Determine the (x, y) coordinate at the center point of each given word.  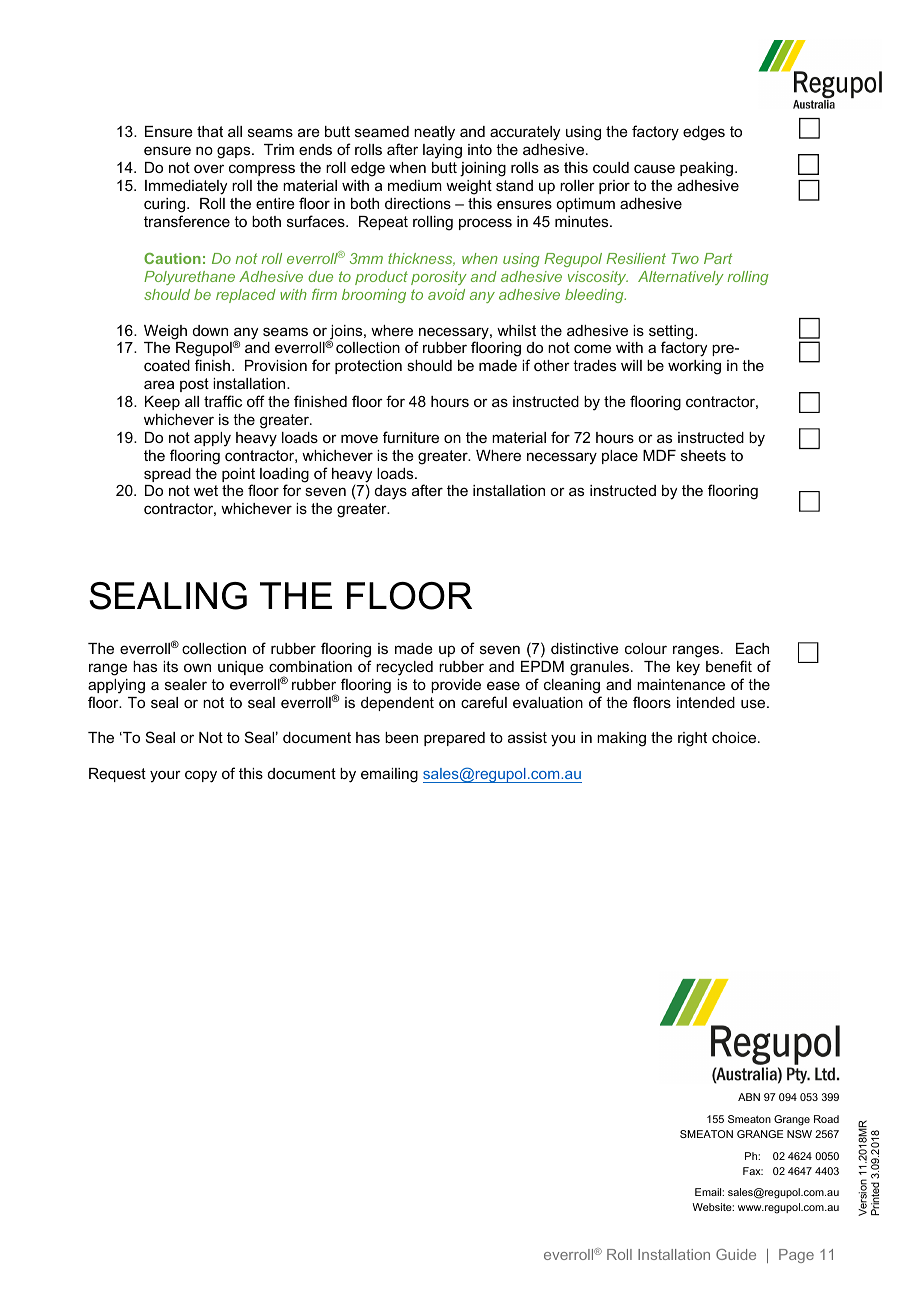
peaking (706, 169)
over (209, 168)
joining (483, 169)
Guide (736, 1254)
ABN (749, 1097)
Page (796, 1256)
